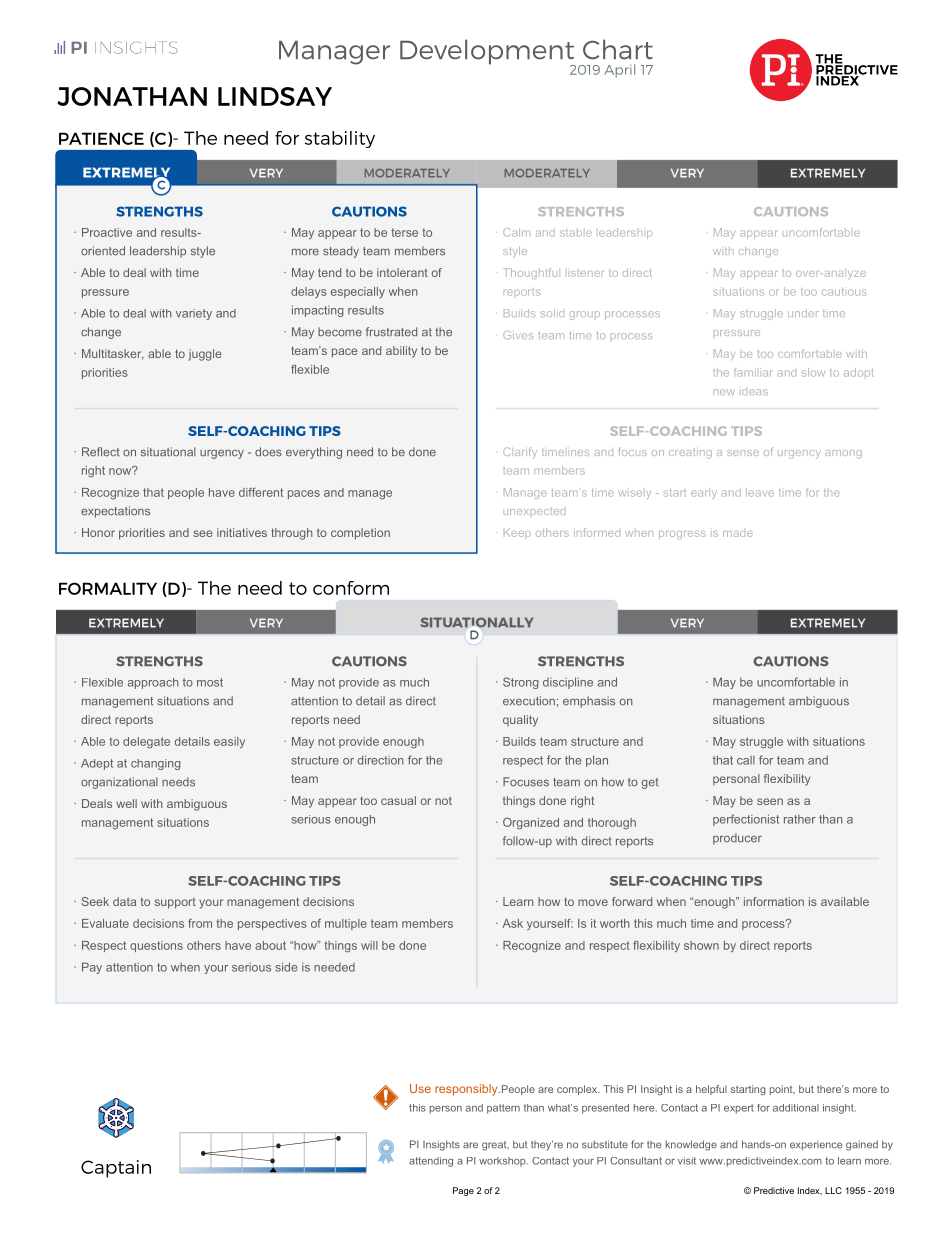 This document has width=952, height=1233. What do you see at coordinates (488, 53) in the document?
I see `Development` at bounding box center [488, 53].
